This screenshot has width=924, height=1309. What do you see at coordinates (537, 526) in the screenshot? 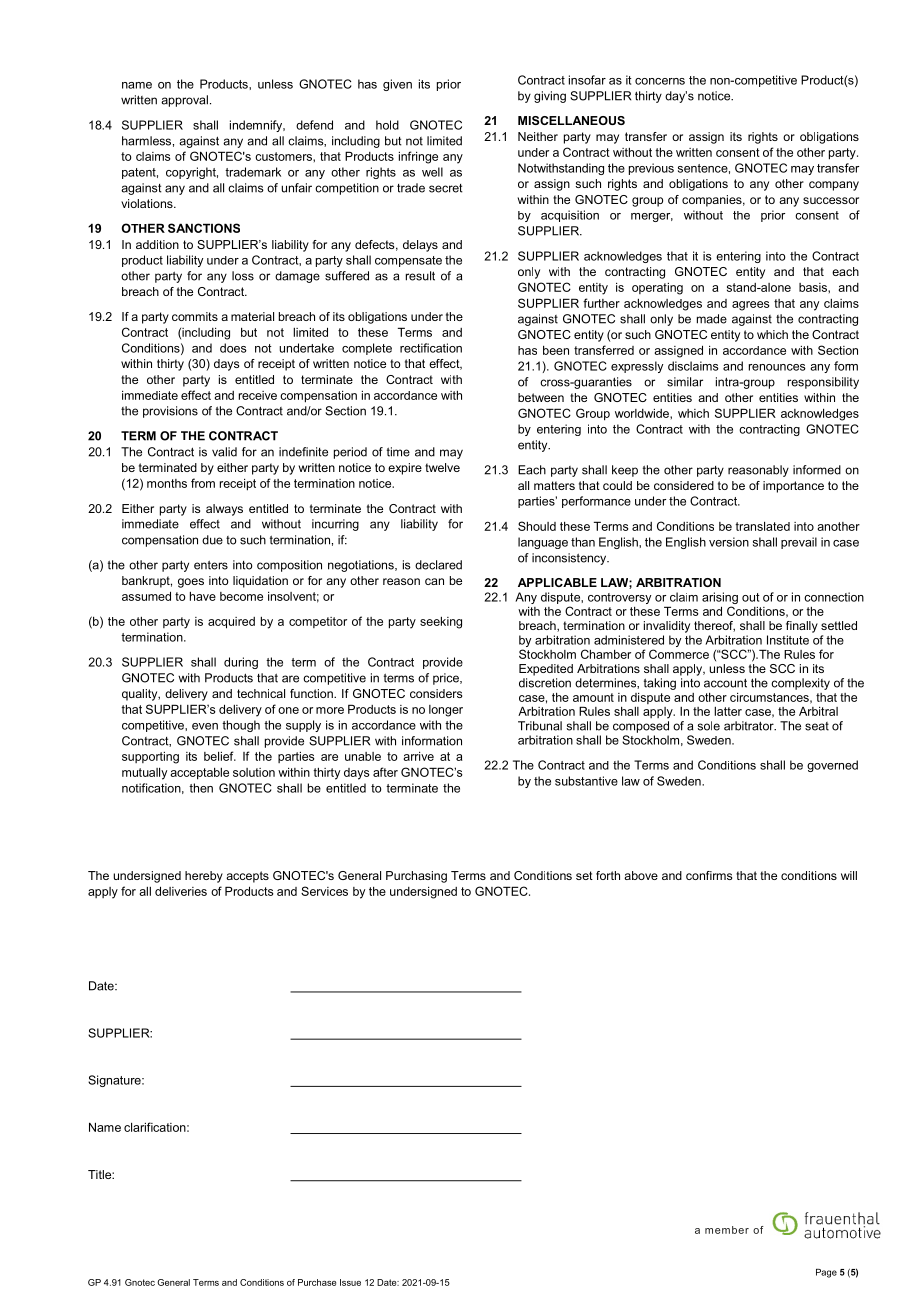
I see `Should` at bounding box center [537, 526].
